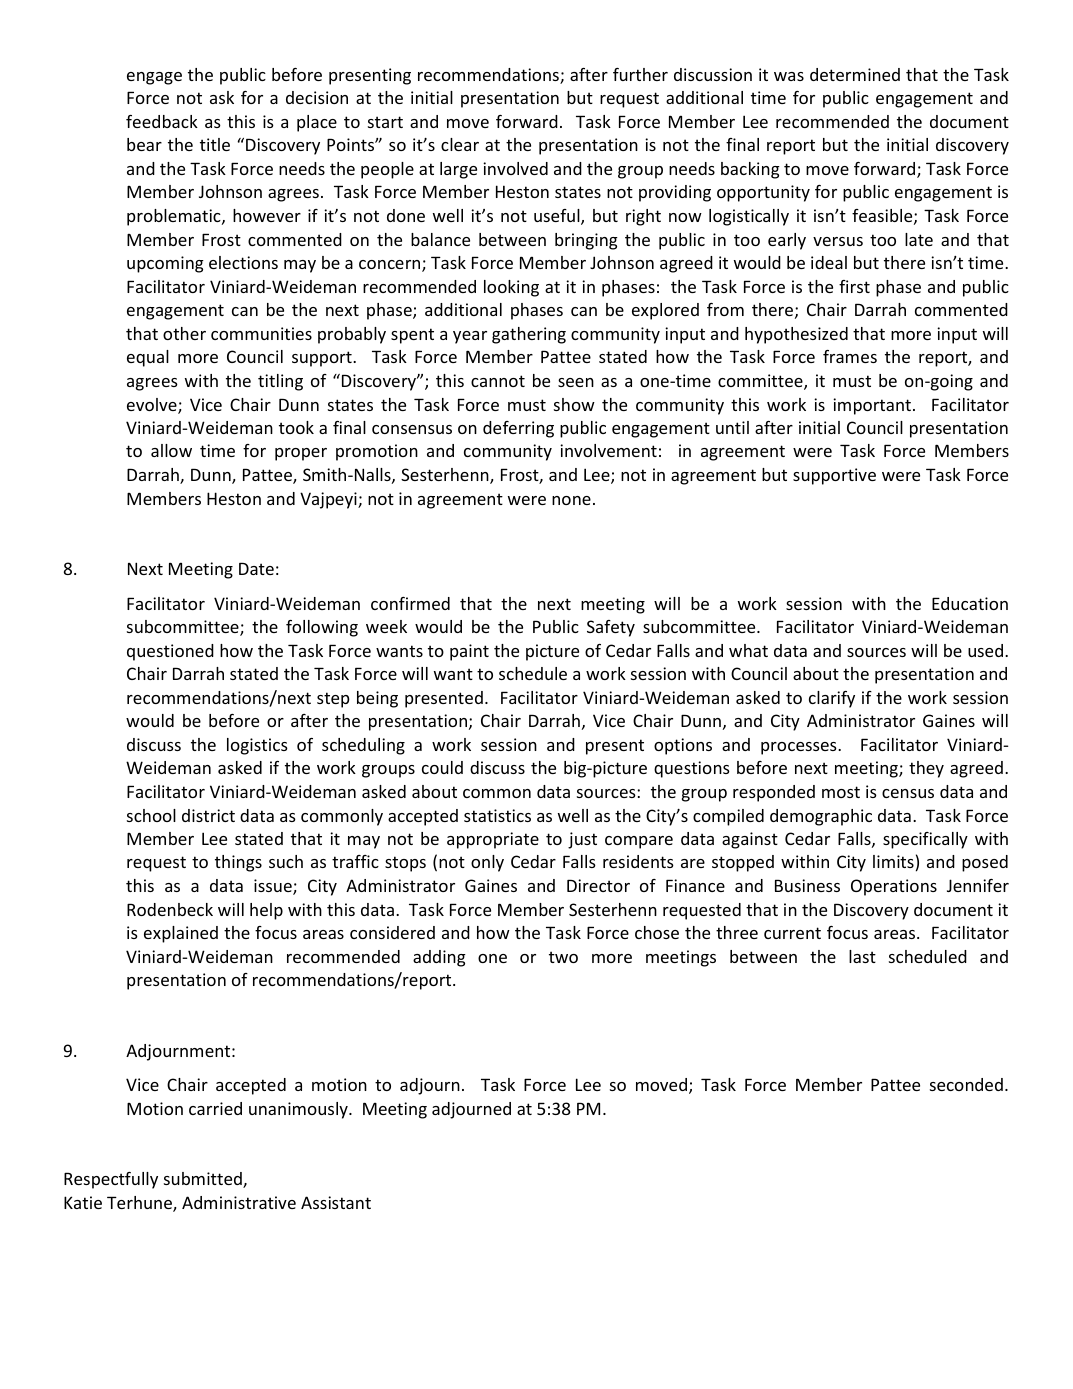 The width and height of the image is (1073, 1389). Describe the element at coordinates (518, 429) in the image. I see `deferring` at that location.
